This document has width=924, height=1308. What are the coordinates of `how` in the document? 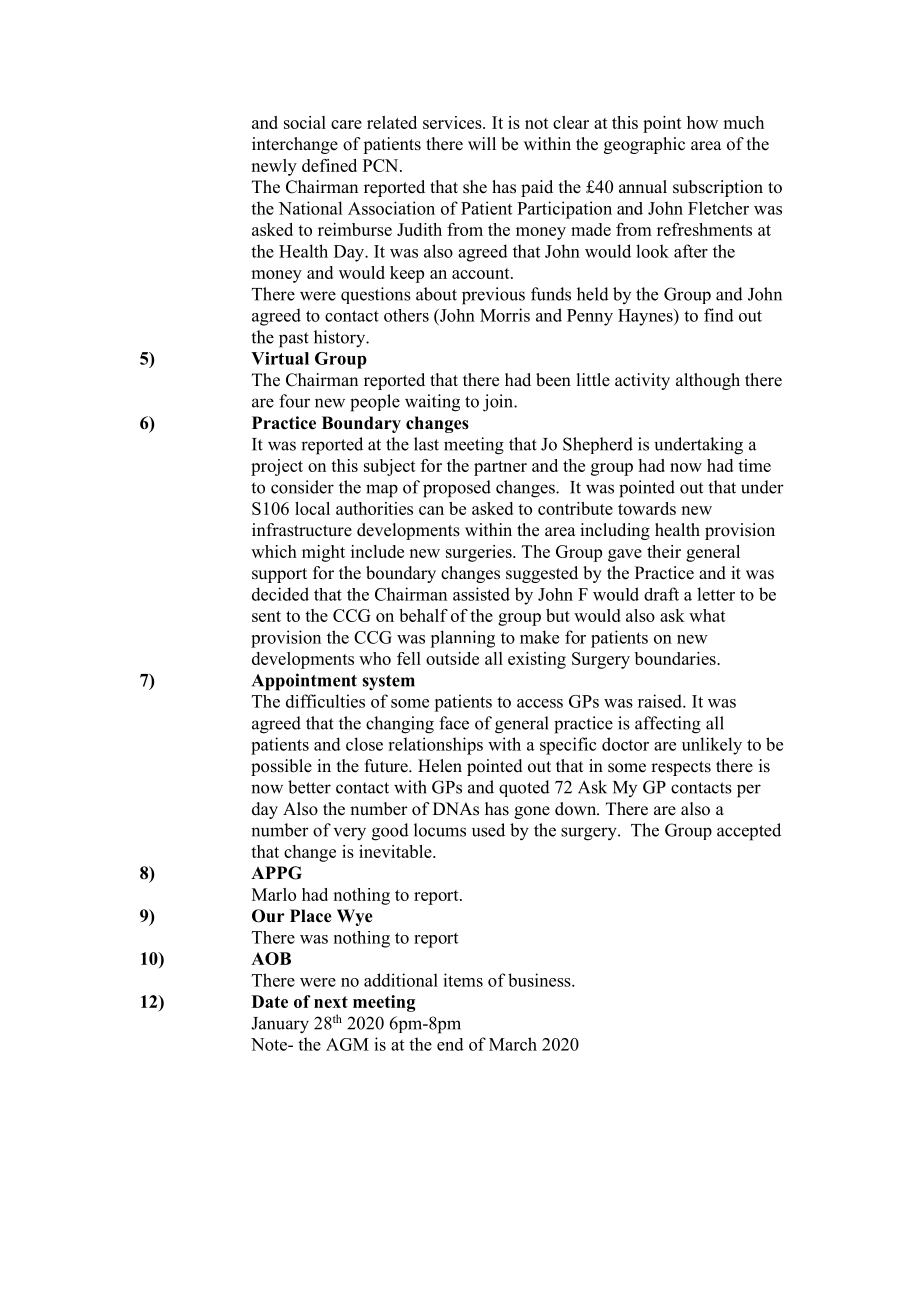 It's located at (702, 122).
